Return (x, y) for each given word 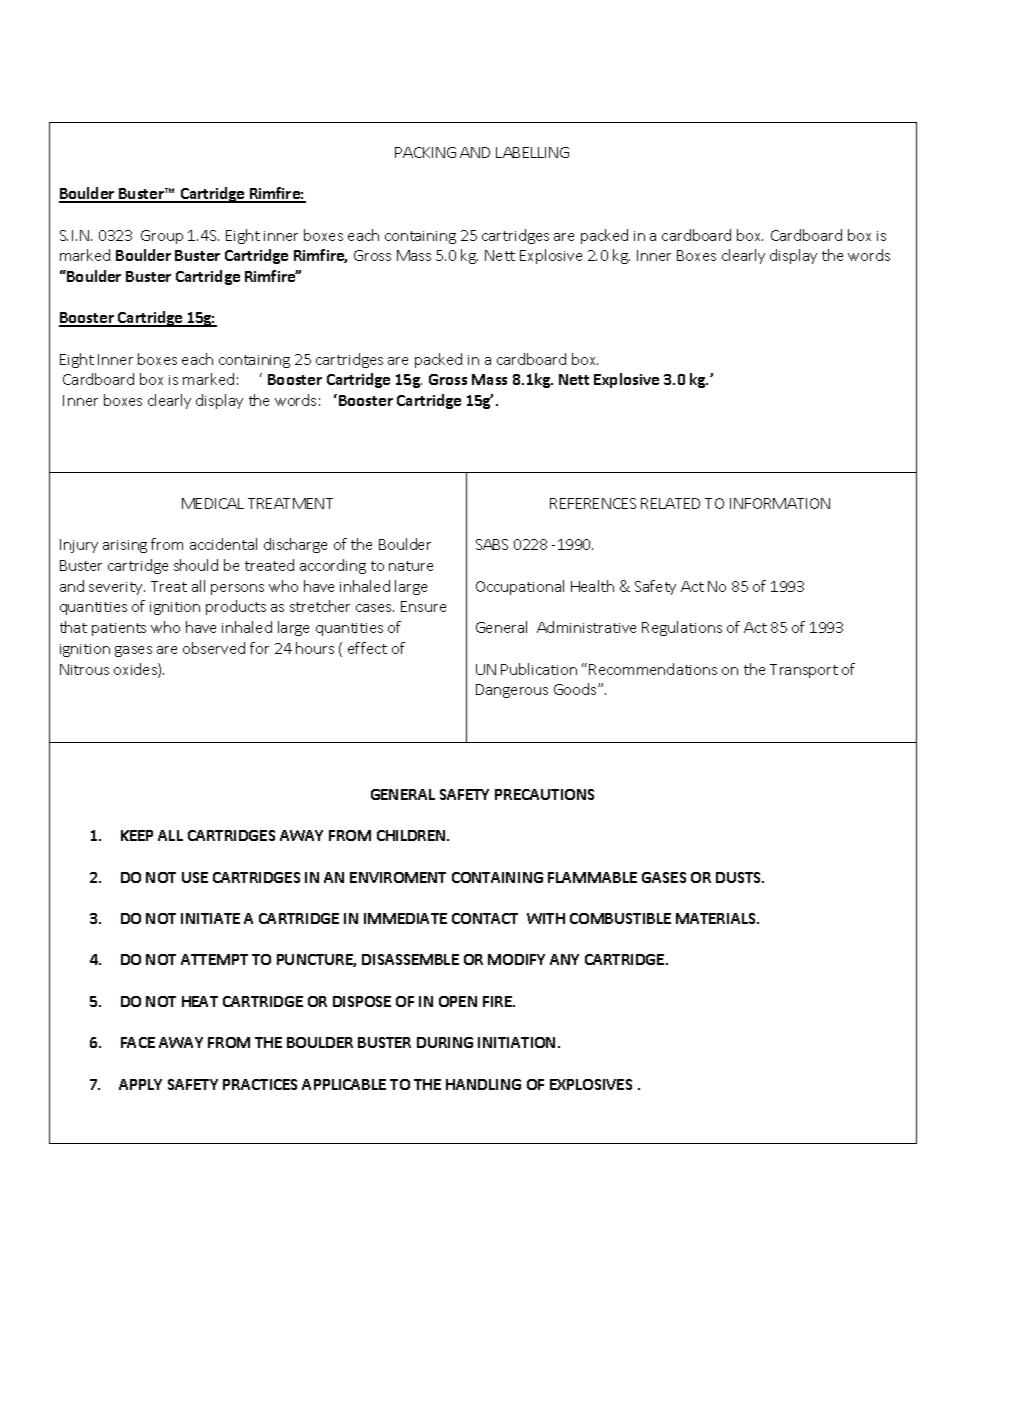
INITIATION (516, 1042)
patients (119, 629)
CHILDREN (412, 835)
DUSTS (740, 877)
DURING (445, 1042)
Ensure (423, 606)
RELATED (670, 503)
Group (162, 237)
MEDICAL (213, 503)
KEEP (137, 835)
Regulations (682, 628)
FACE (138, 1042)
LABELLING (532, 152)
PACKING (425, 152)
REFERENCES (593, 503)
